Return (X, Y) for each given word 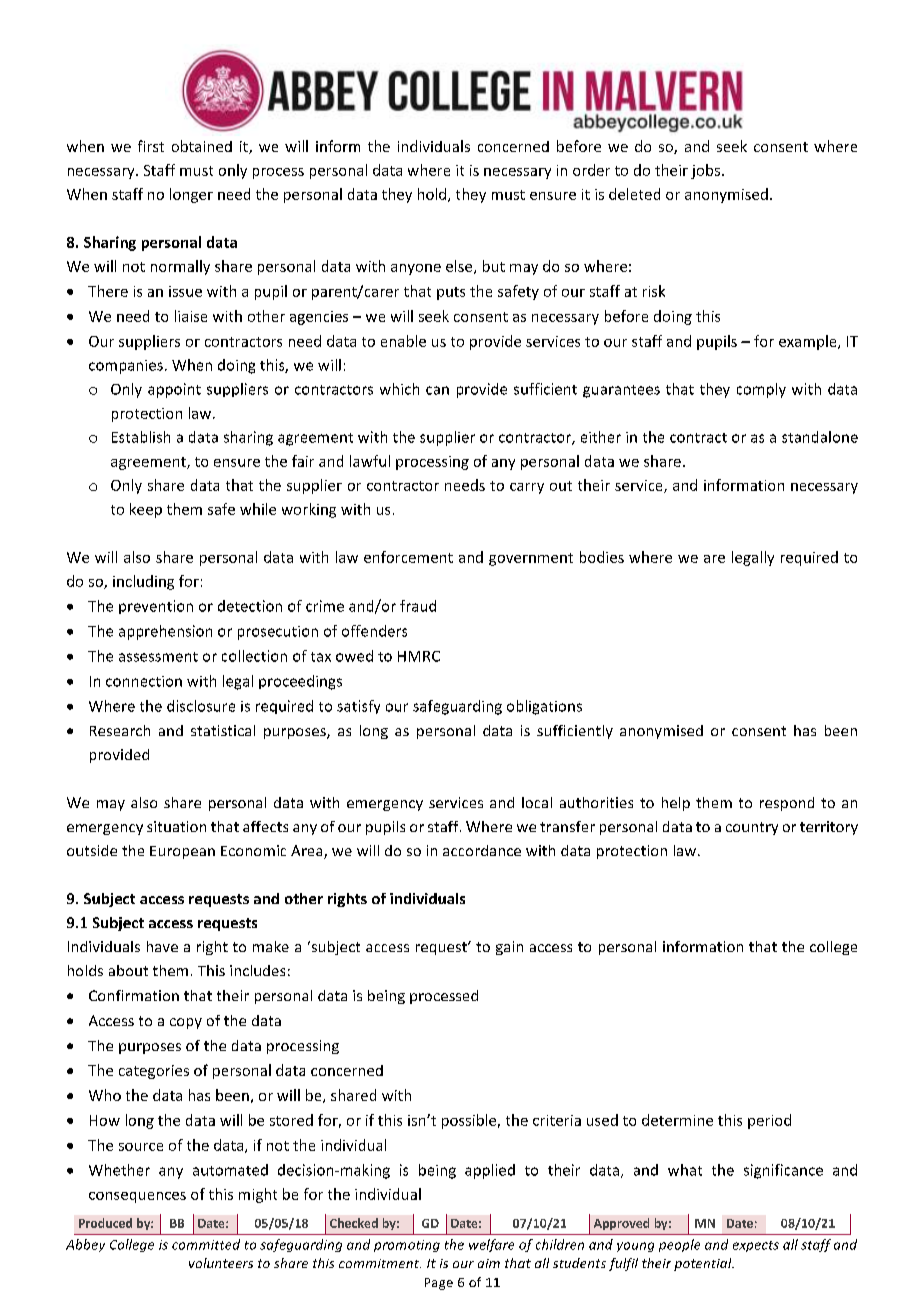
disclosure (201, 706)
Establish (141, 437)
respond (787, 804)
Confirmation (134, 995)
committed (206, 1244)
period (769, 1121)
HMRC (419, 656)
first (151, 146)
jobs (705, 171)
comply (761, 390)
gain (509, 948)
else (460, 267)
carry (527, 488)
